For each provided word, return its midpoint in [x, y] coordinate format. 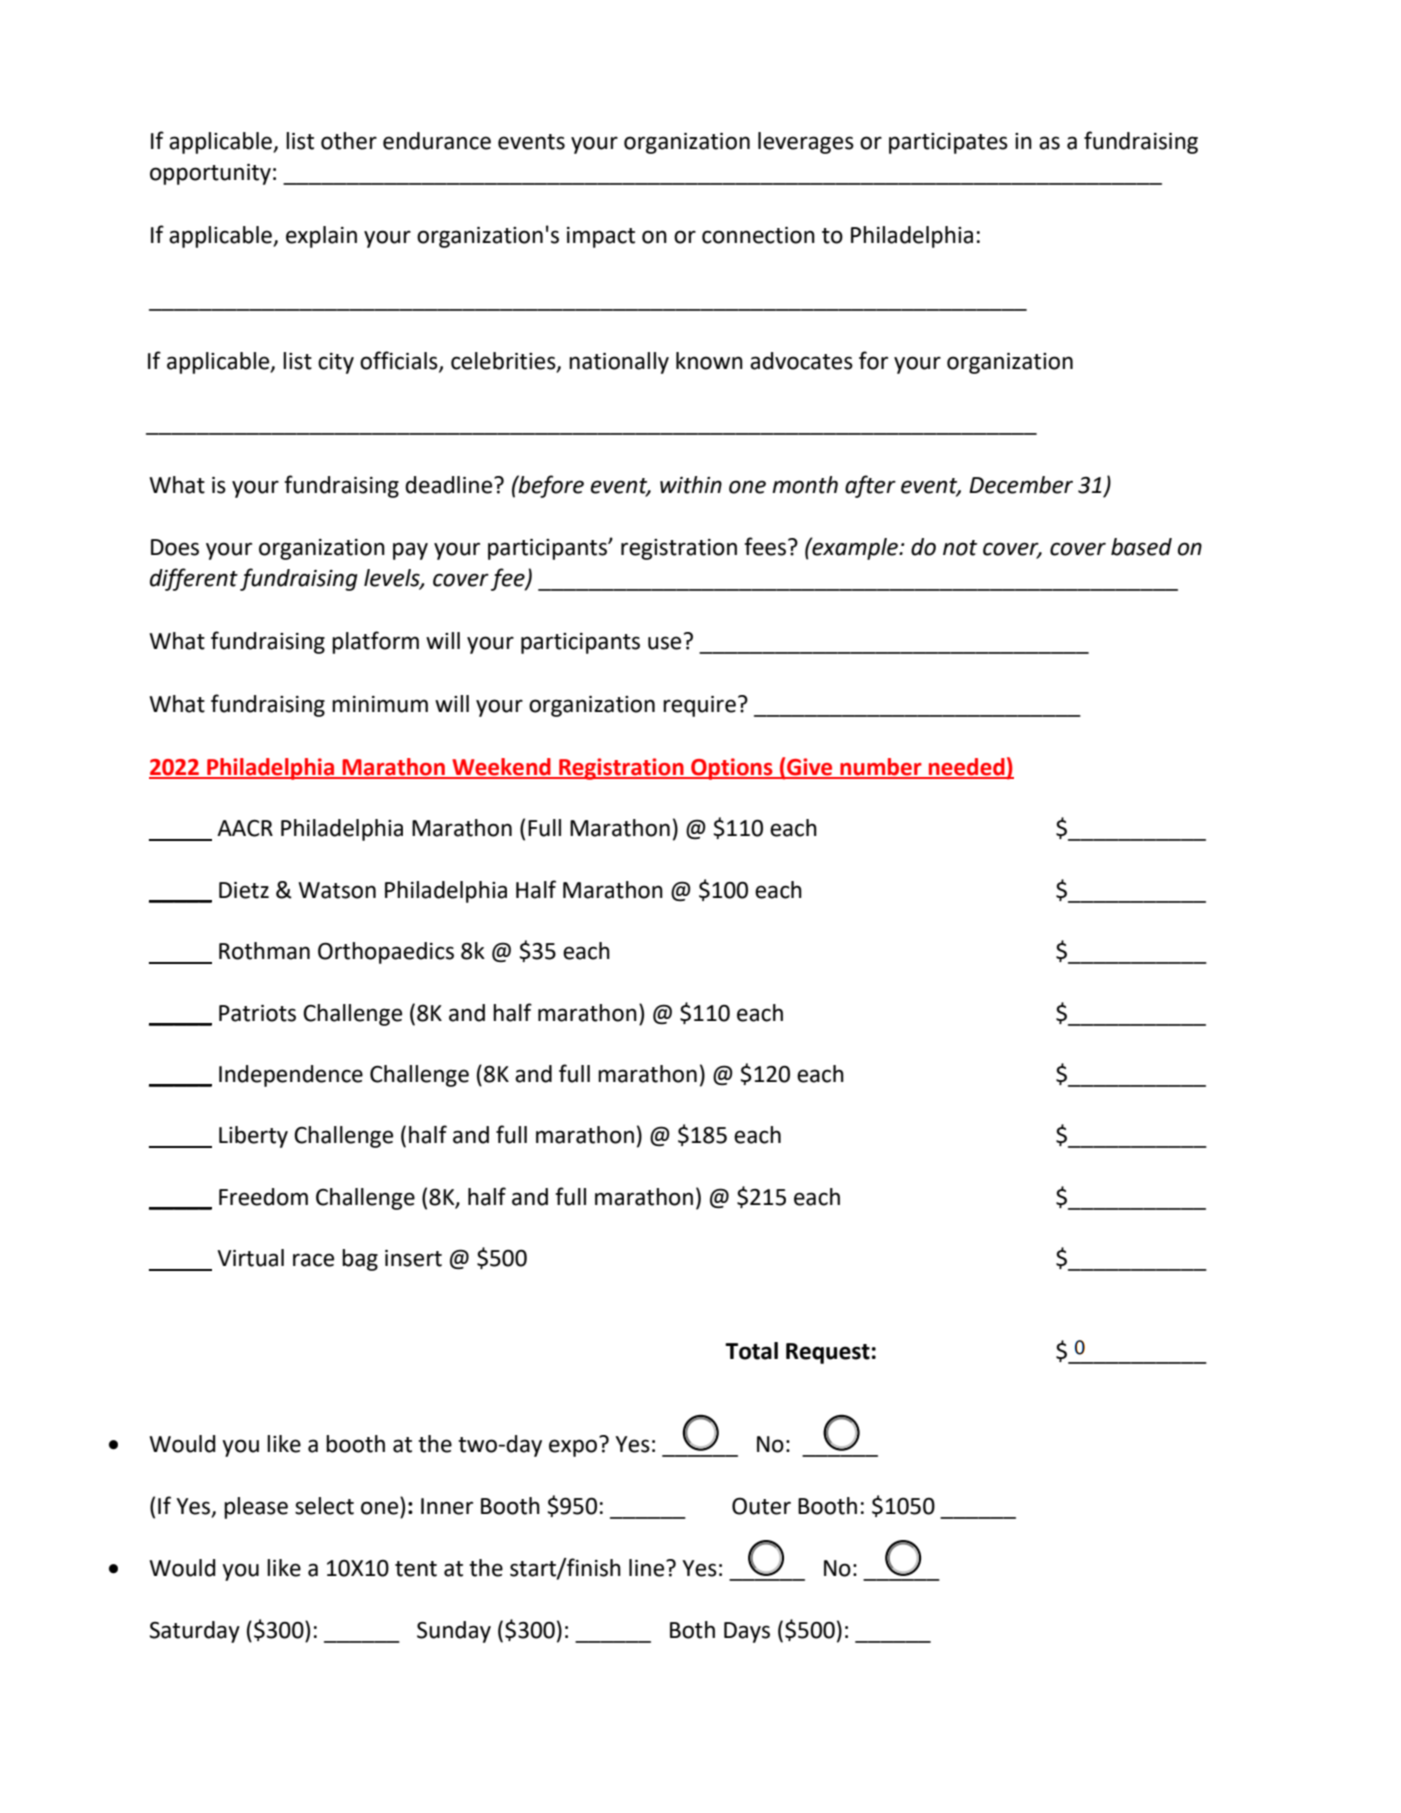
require [699, 706]
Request [828, 1353]
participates [948, 143]
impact [601, 237]
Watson [337, 890]
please [256, 1508]
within [691, 485]
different [194, 579]
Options [732, 769]
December [1021, 485]
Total [751, 1351]
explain [321, 237]
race [313, 1260]
